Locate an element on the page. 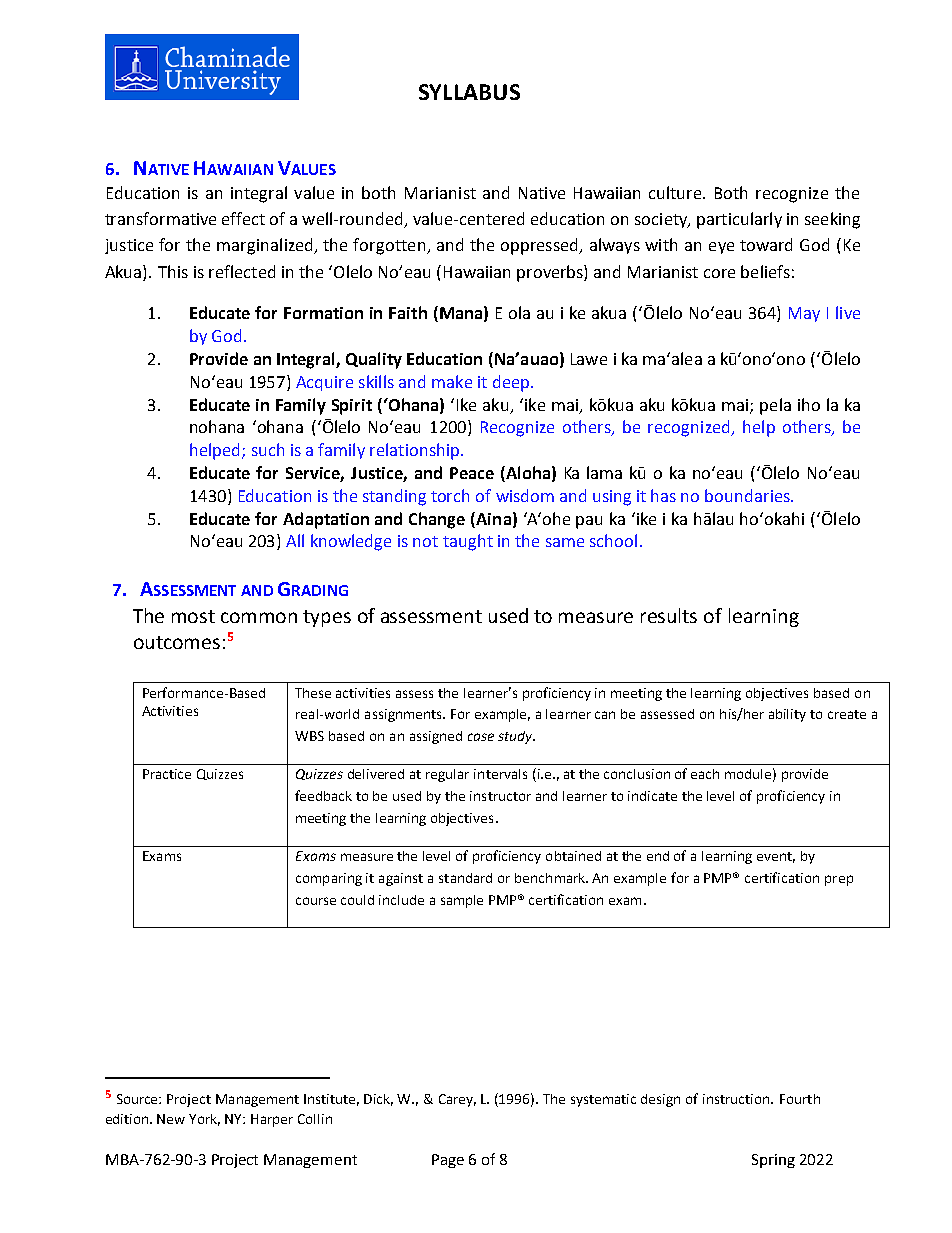  sample is located at coordinates (462, 901).
